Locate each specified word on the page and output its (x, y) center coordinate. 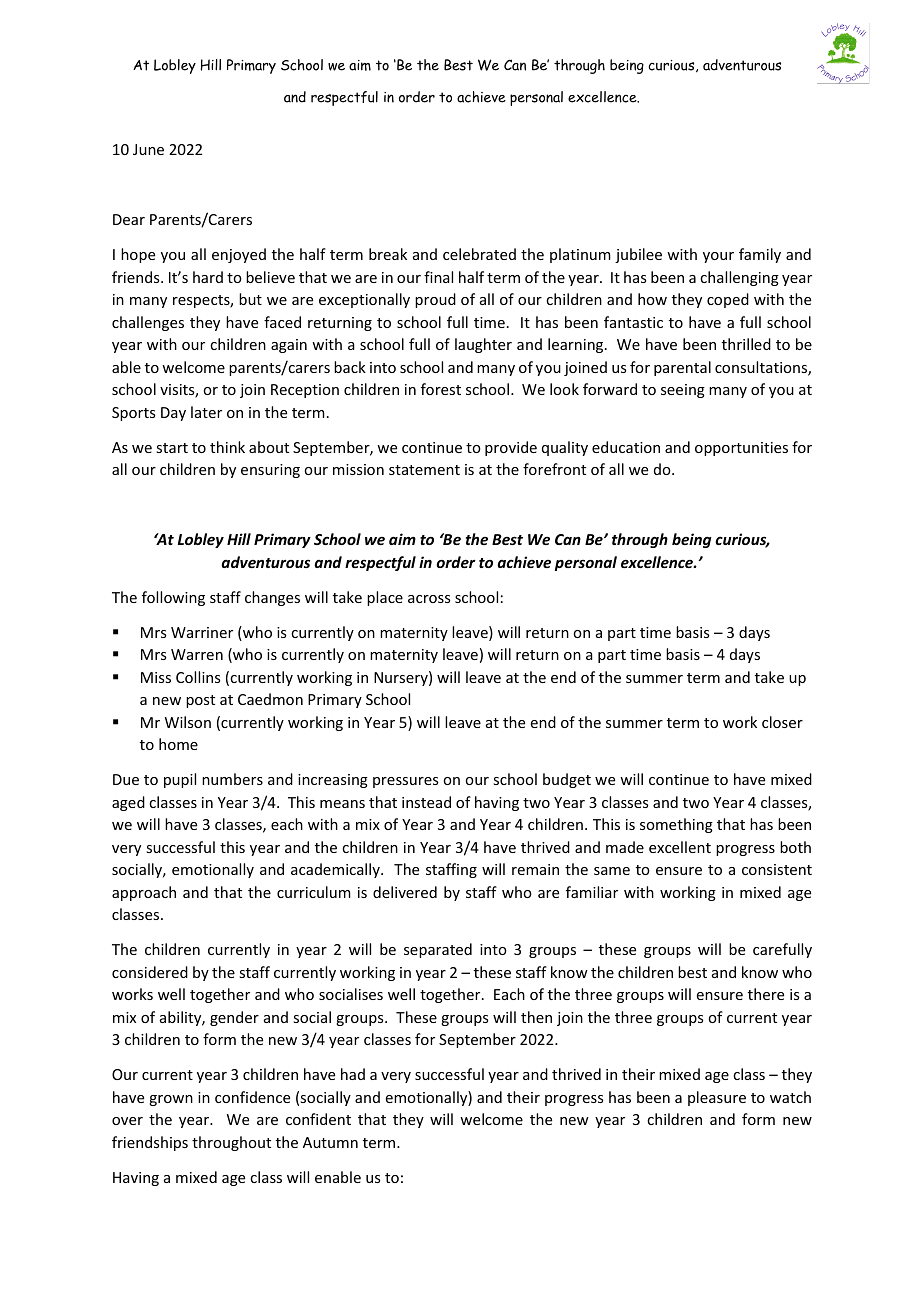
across (429, 599)
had (353, 1074)
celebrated (479, 254)
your (718, 257)
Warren (197, 654)
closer (782, 722)
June (148, 149)
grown (171, 1100)
